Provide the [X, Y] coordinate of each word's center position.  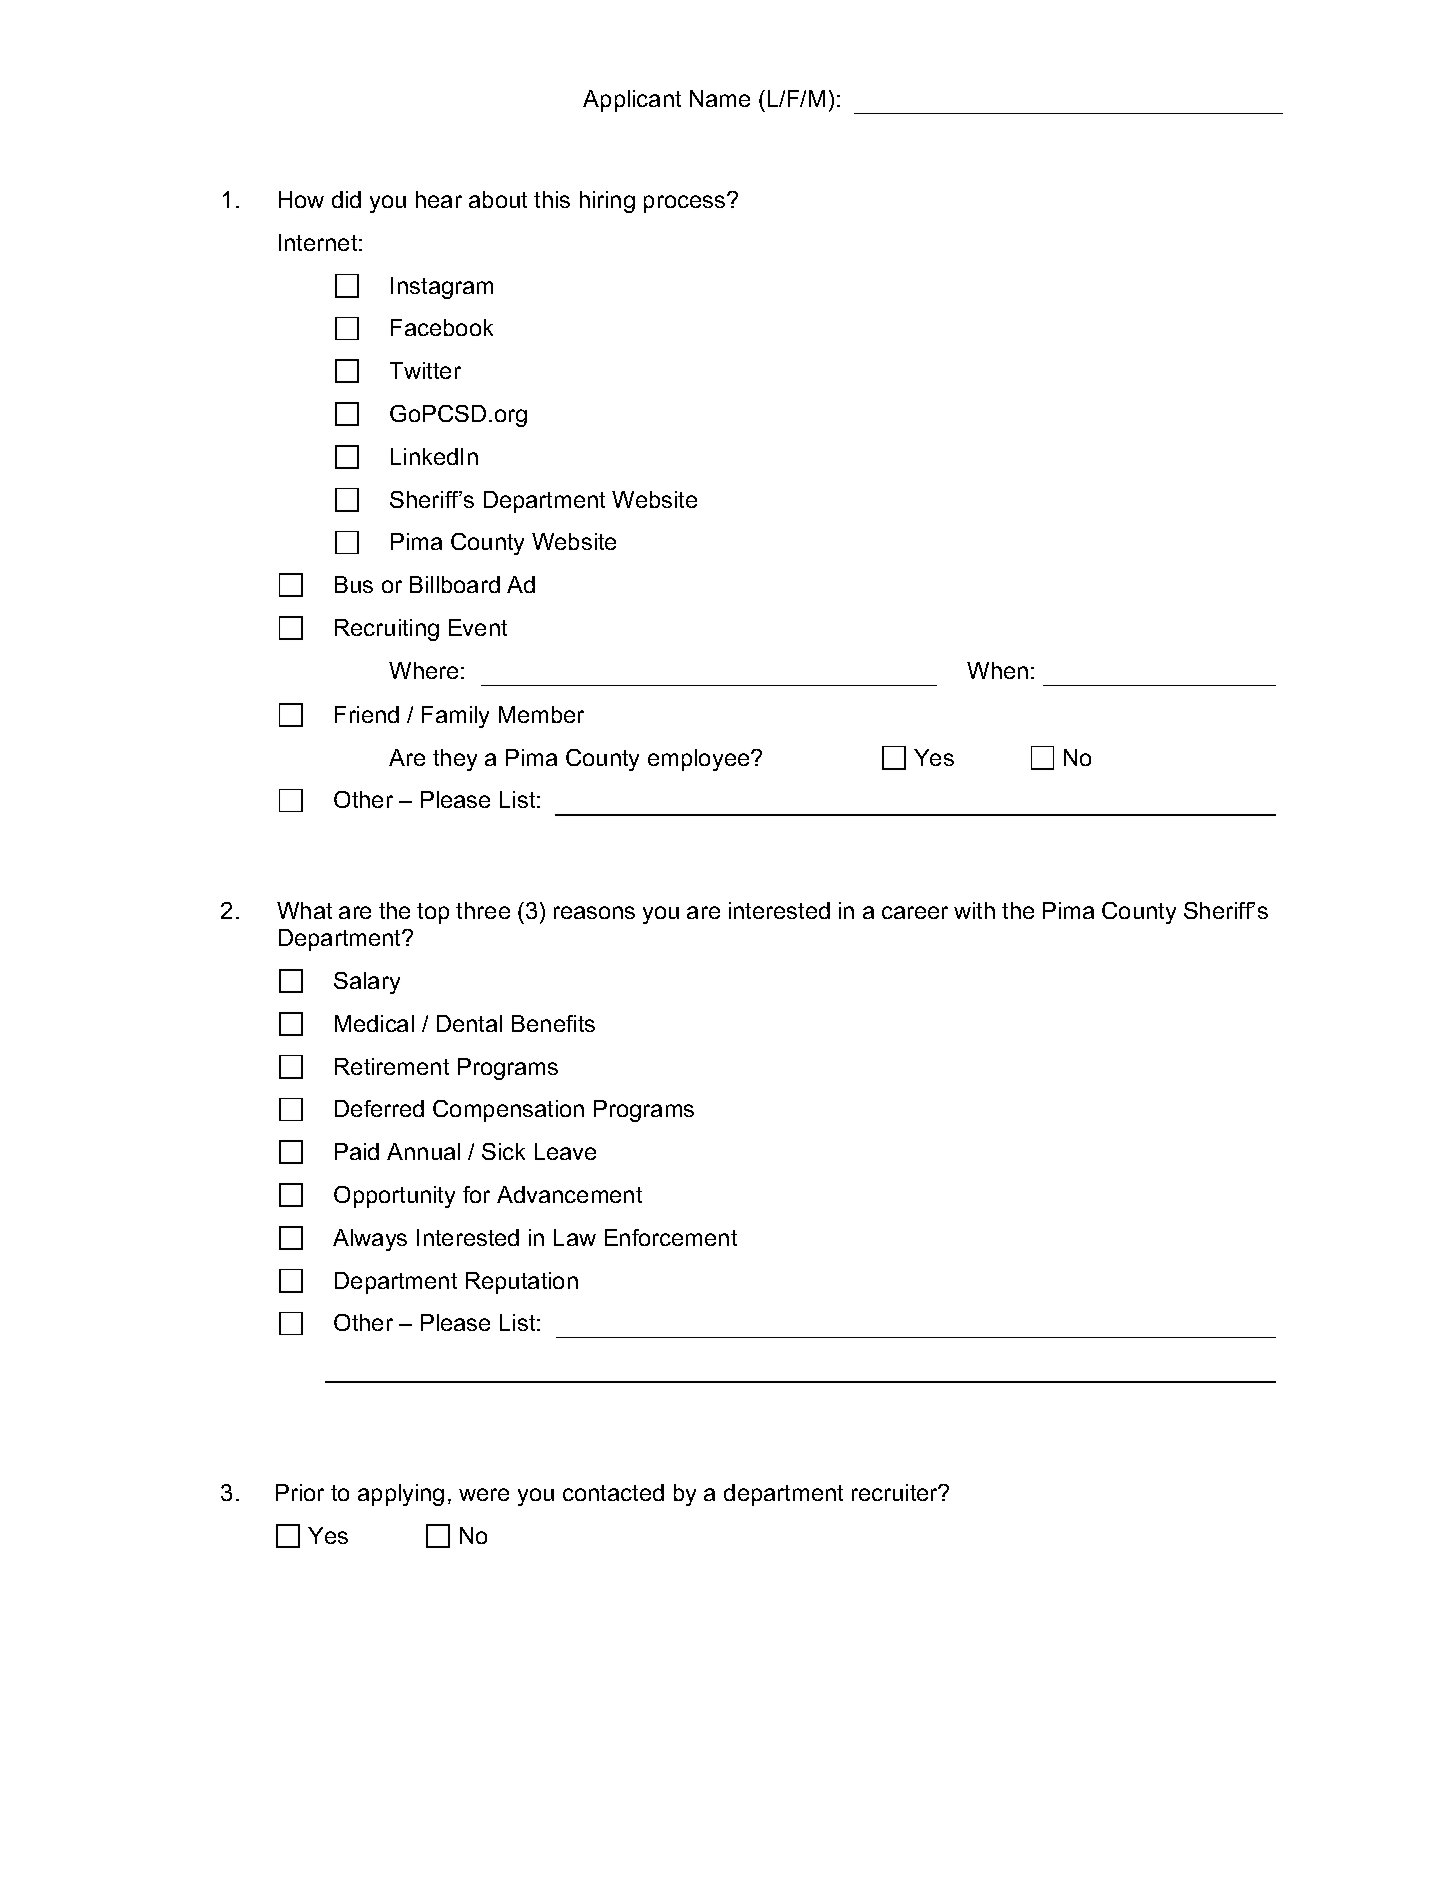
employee [700, 760]
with [974, 910]
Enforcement [671, 1237]
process [686, 203]
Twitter [425, 370]
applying [401, 1495]
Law [575, 1237]
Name [720, 98]
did [346, 199]
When [997, 670]
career [915, 912]
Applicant [632, 101]
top [433, 913]
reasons [594, 912]
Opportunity [394, 1197]
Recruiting [387, 630]
